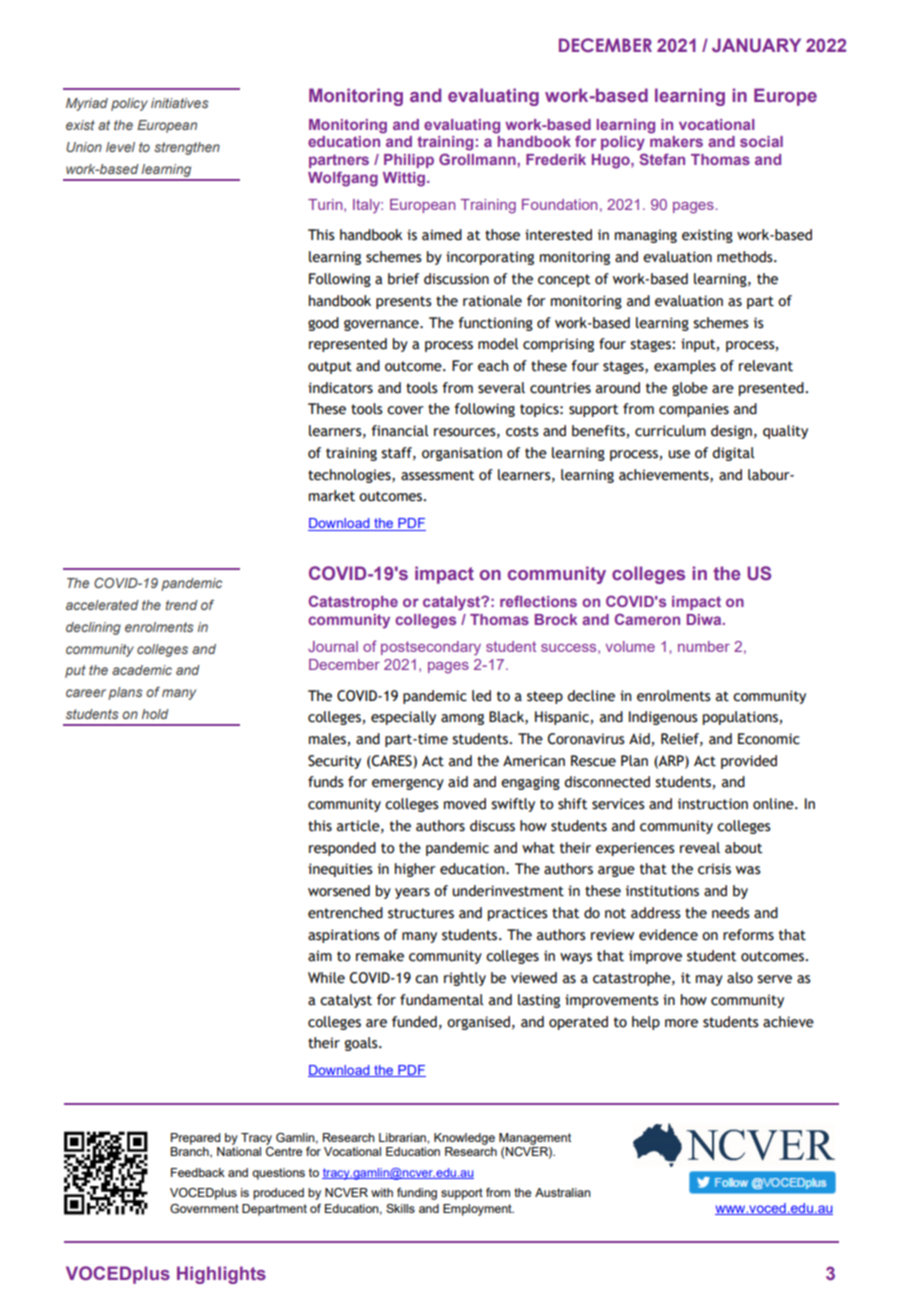  What do you see at coordinates (563, 1192) in the document?
I see `Australian` at bounding box center [563, 1192].
